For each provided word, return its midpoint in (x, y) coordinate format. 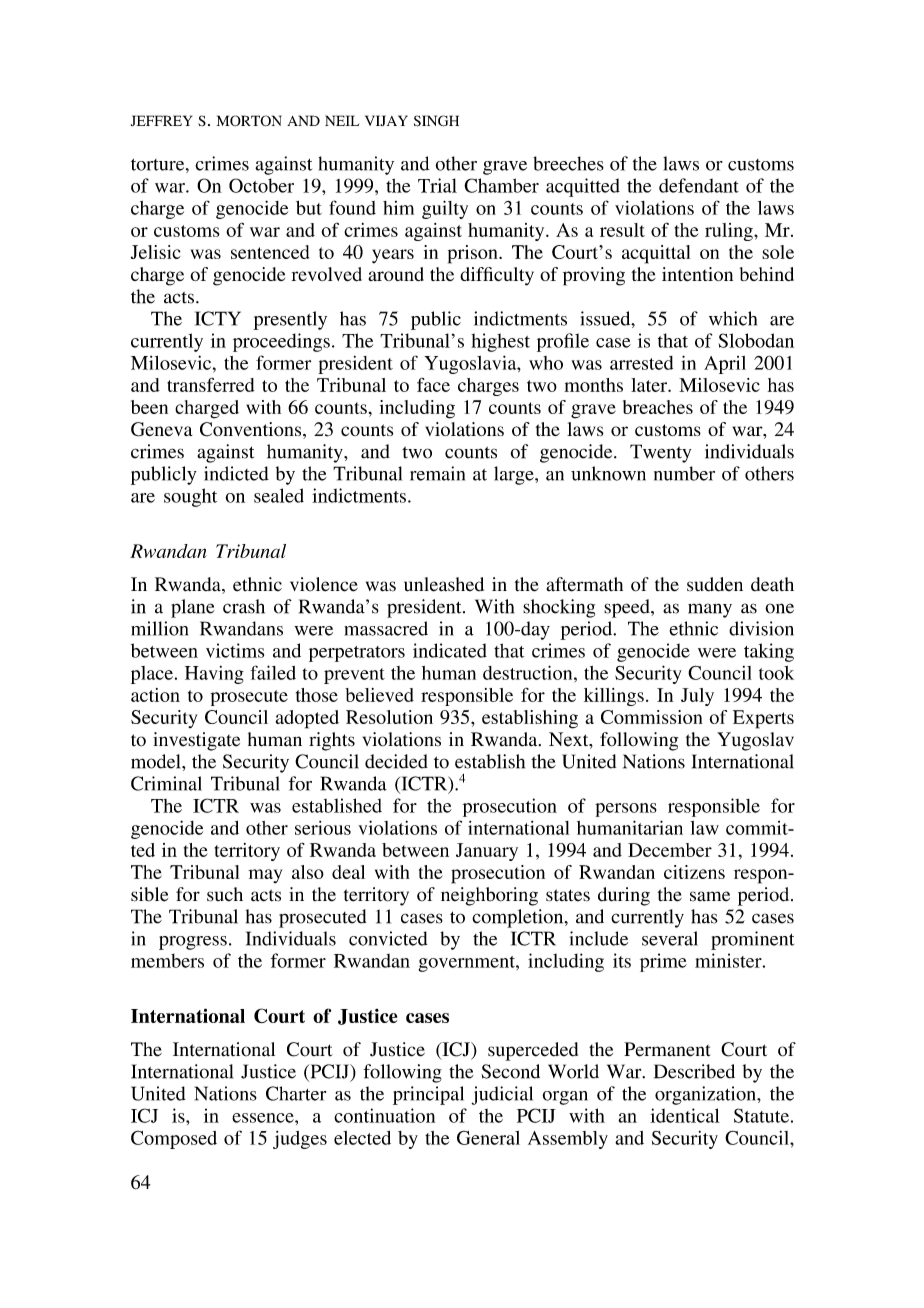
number (684, 473)
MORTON (249, 121)
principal (428, 1095)
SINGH (436, 121)
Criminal (166, 783)
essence (264, 1118)
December (670, 850)
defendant (699, 185)
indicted (236, 473)
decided (396, 761)
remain (437, 473)
